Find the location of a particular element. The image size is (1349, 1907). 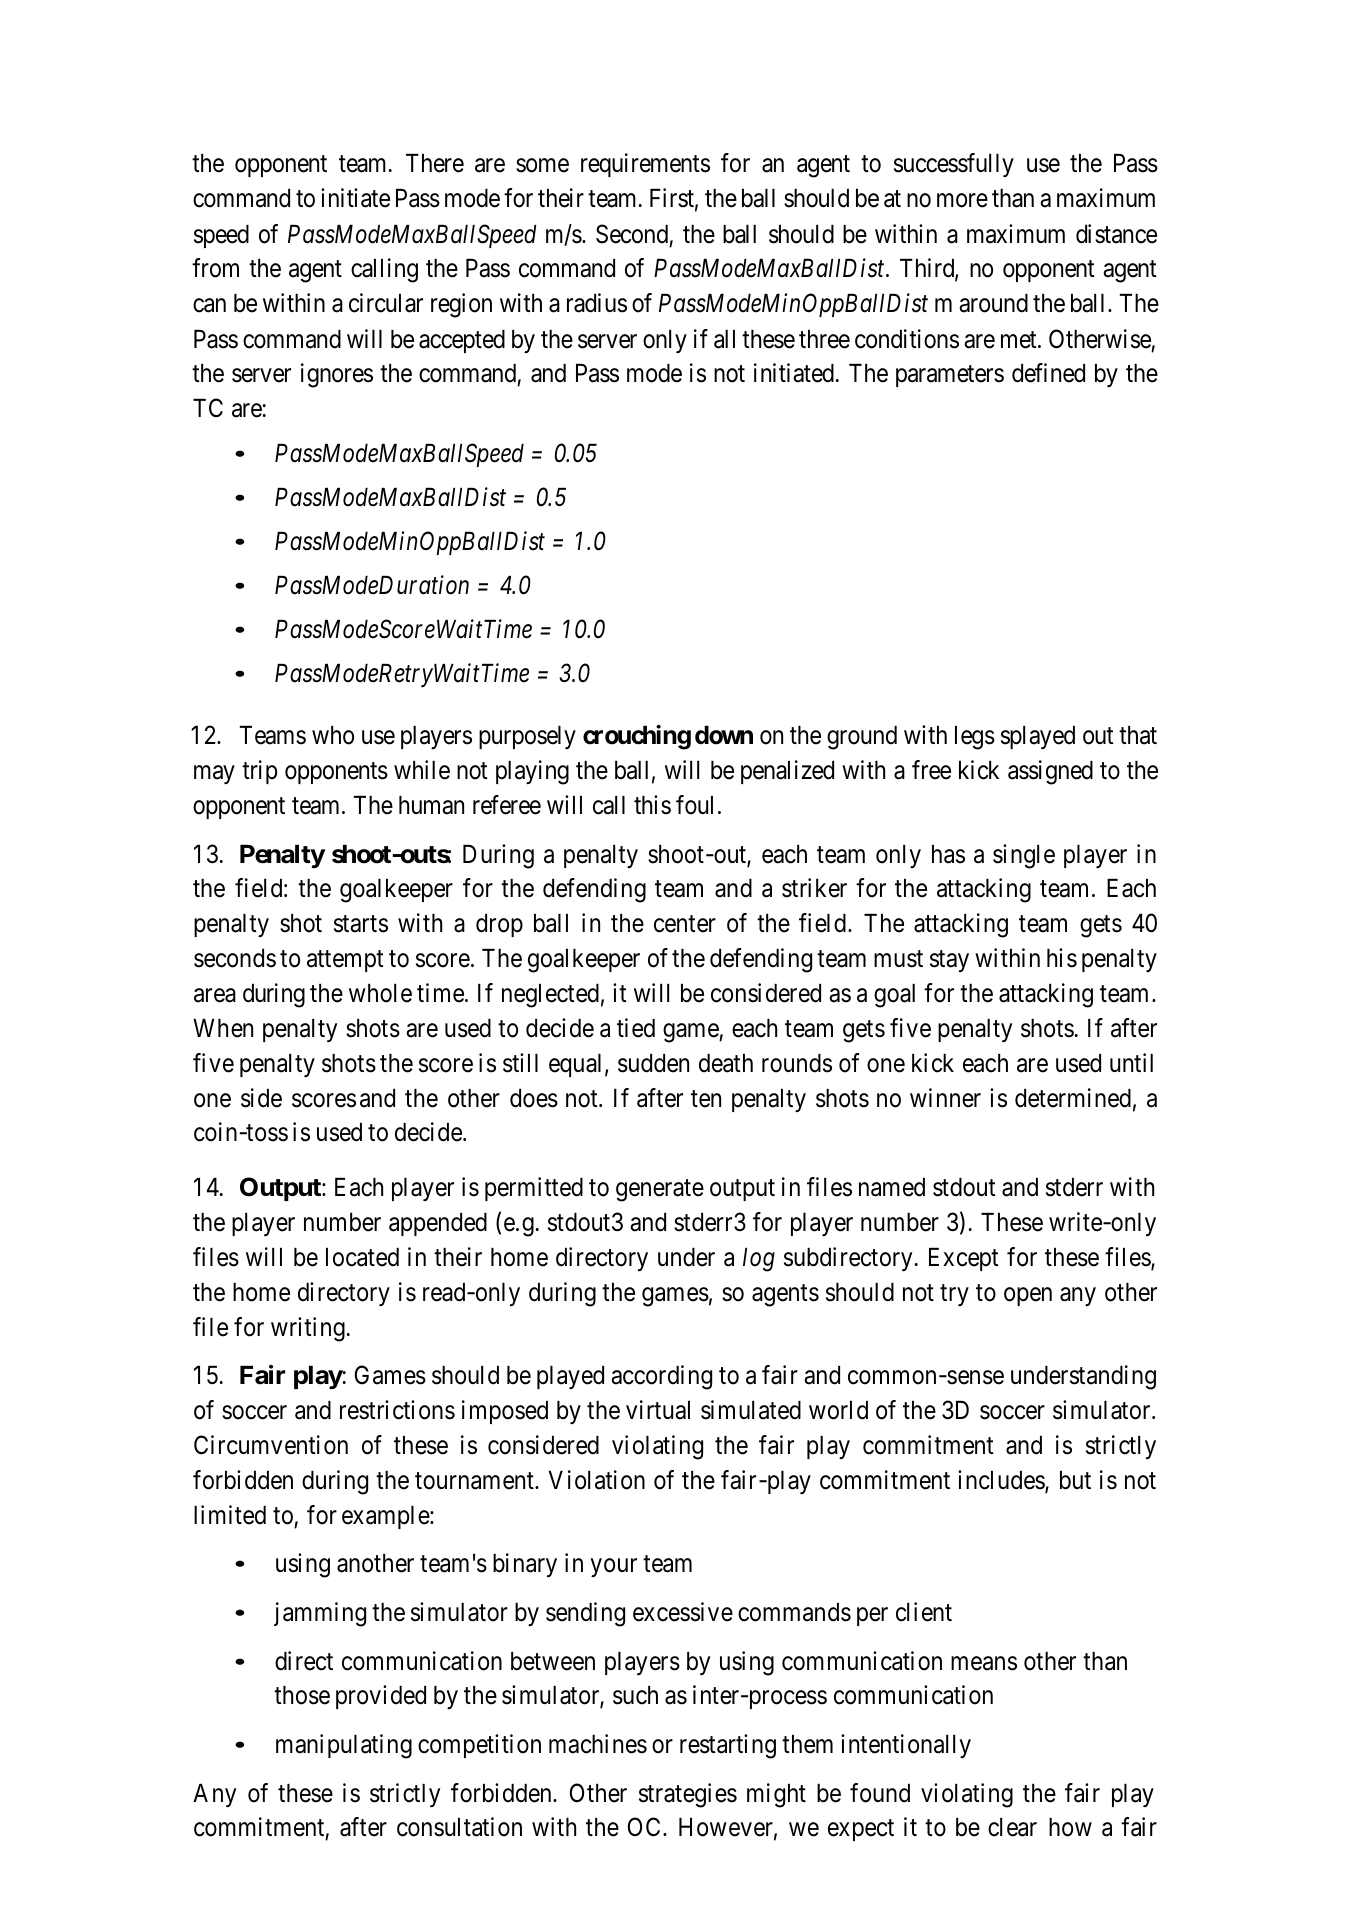

open is located at coordinates (1028, 1296).
